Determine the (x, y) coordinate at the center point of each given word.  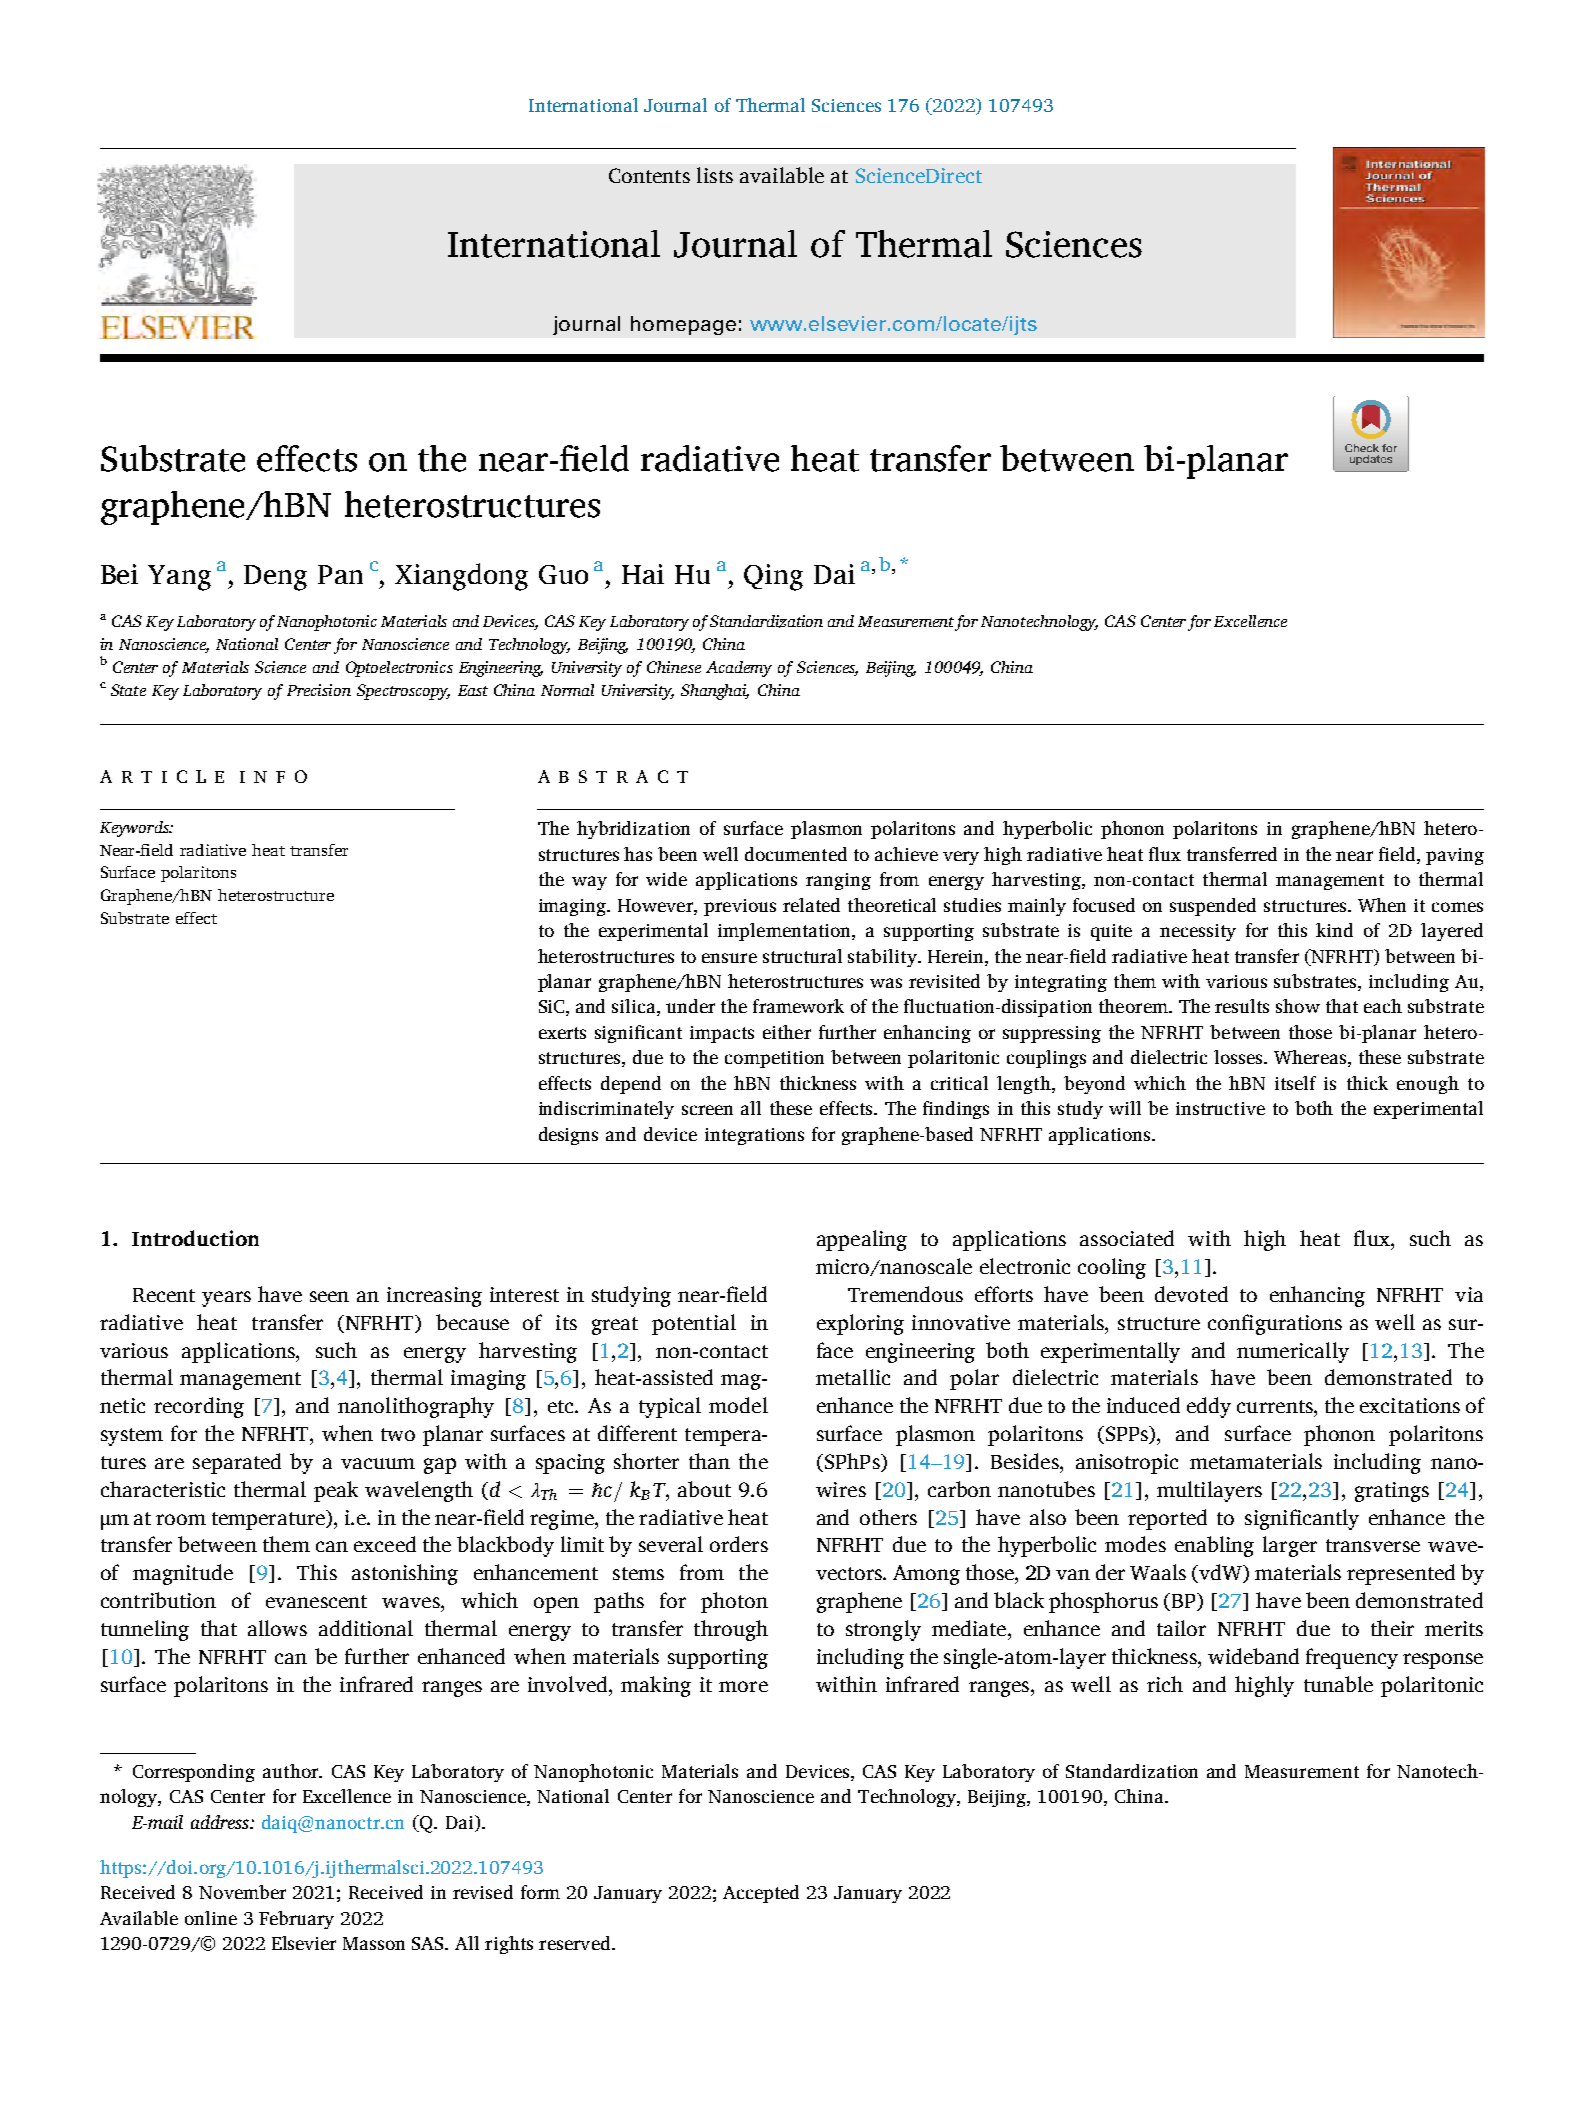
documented (796, 854)
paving (1455, 856)
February (296, 1920)
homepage (683, 325)
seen (329, 1296)
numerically (1293, 1352)
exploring (860, 1324)
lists (715, 175)
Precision (319, 690)
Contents (649, 175)
